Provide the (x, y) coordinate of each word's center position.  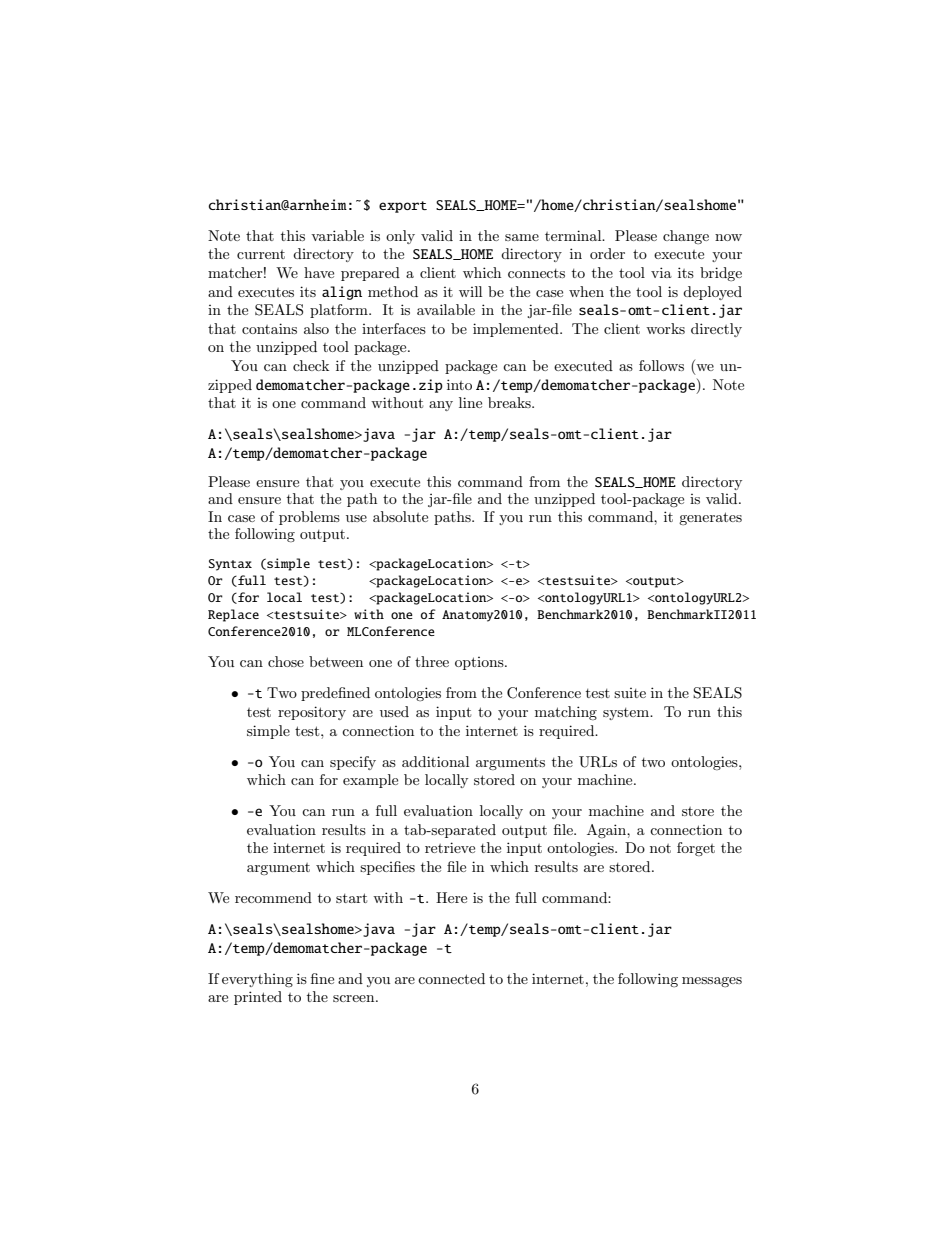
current (261, 254)
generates (710, 518)
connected (451, 978)
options (480, 663)
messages (712, 982)
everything (257, 980)
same (522, 237)
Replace (233, 615)
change (686, 237)
